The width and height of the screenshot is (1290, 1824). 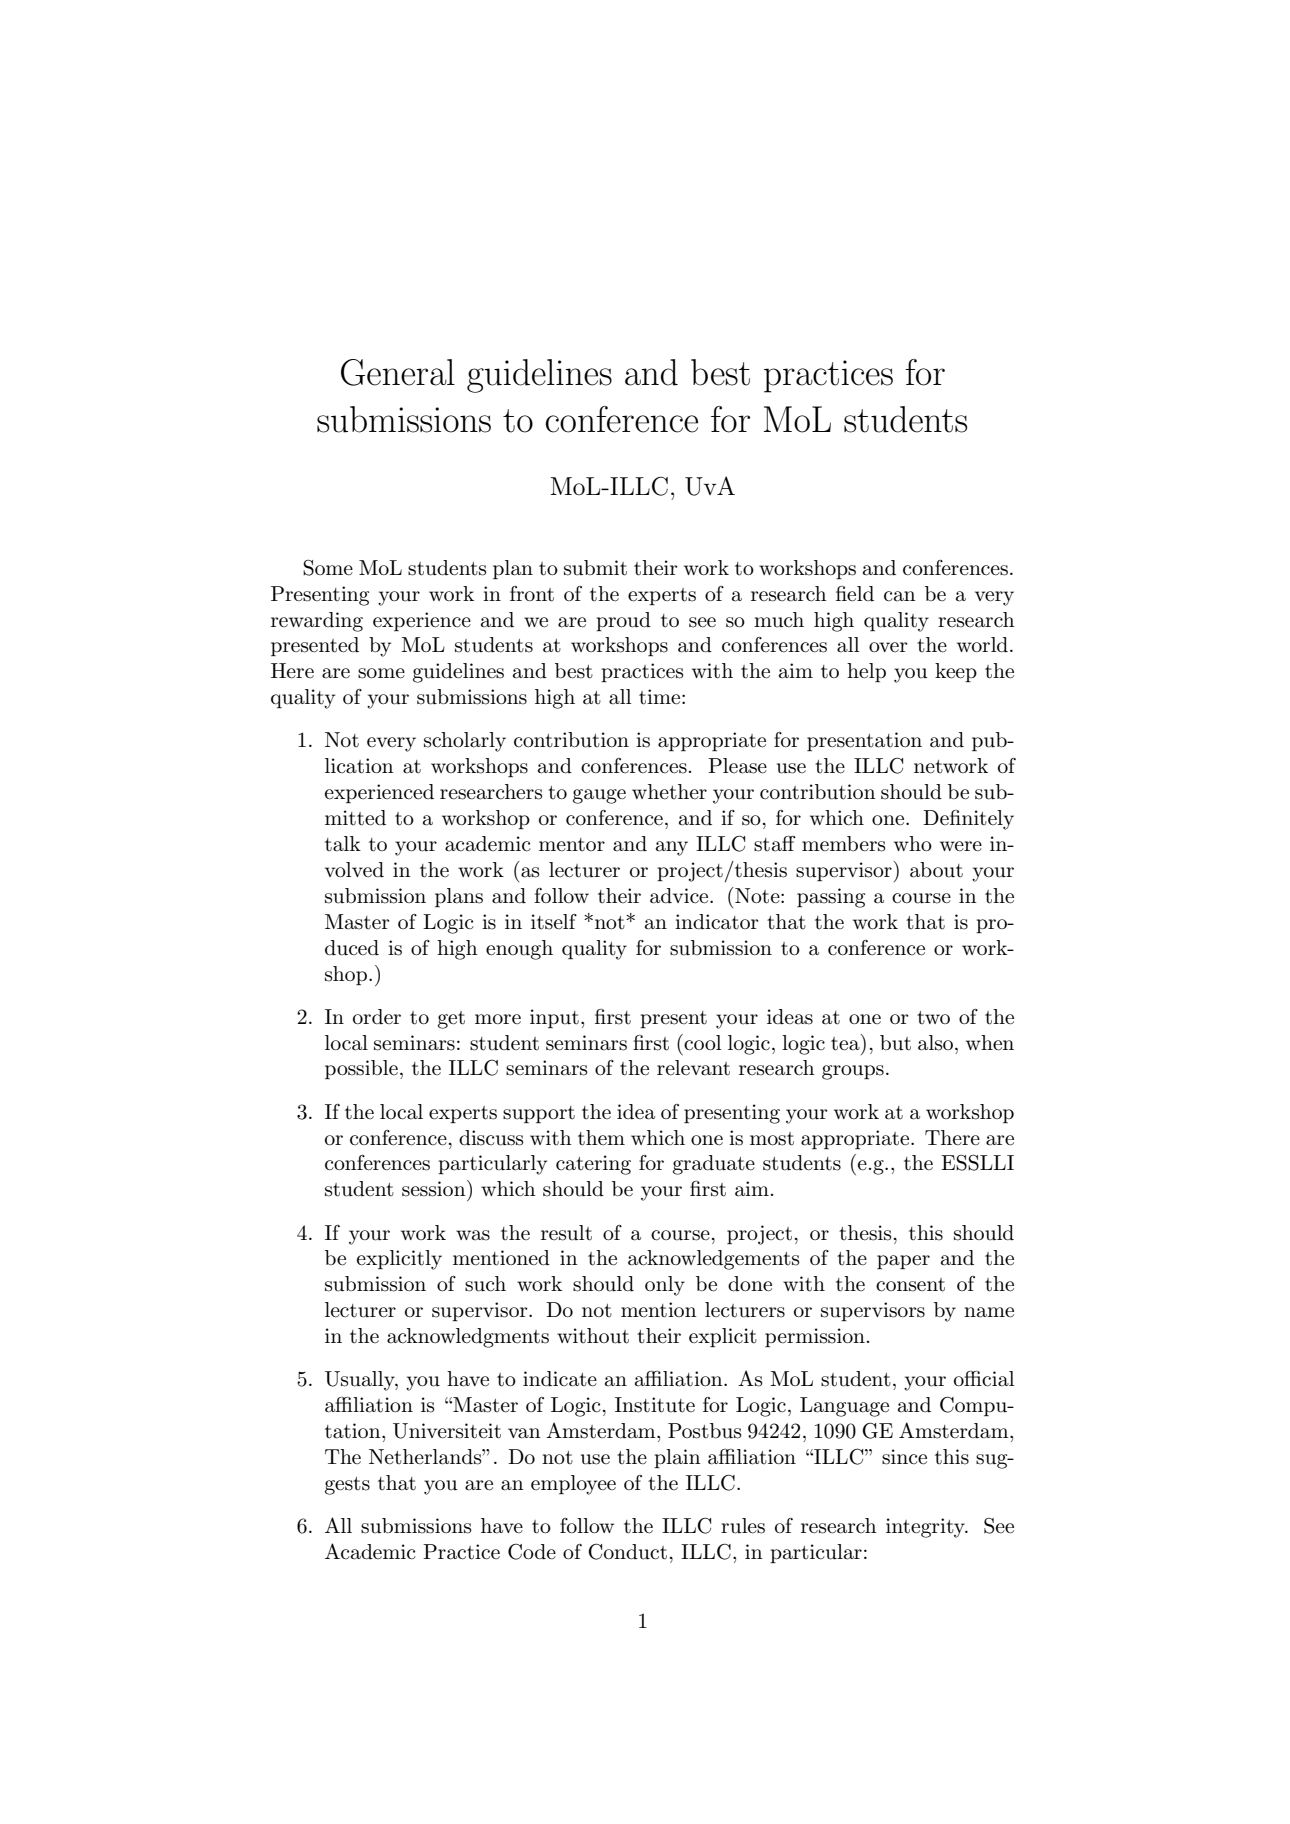 I want to click on can, so click(x=900, y=596).
